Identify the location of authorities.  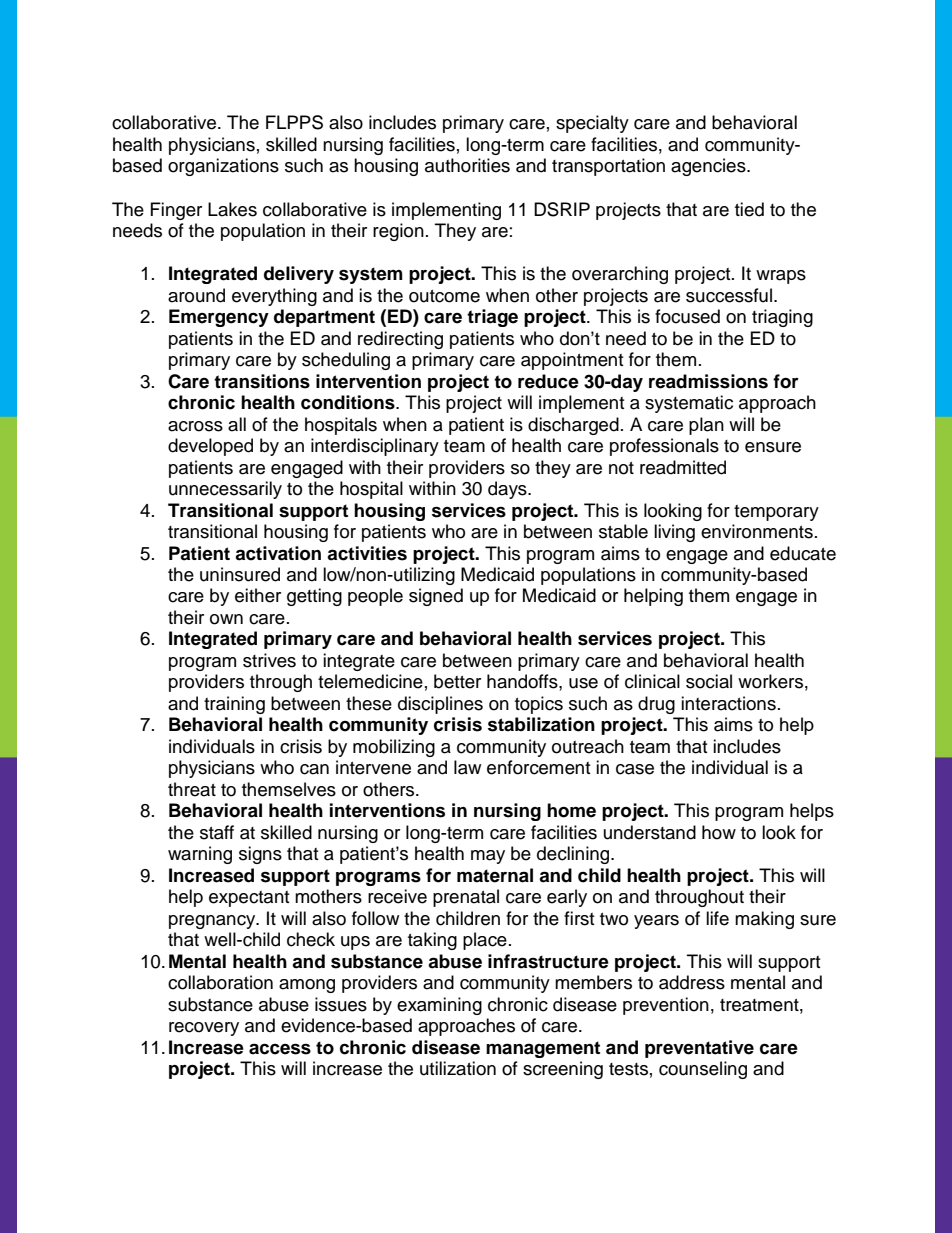
(467, 165).
